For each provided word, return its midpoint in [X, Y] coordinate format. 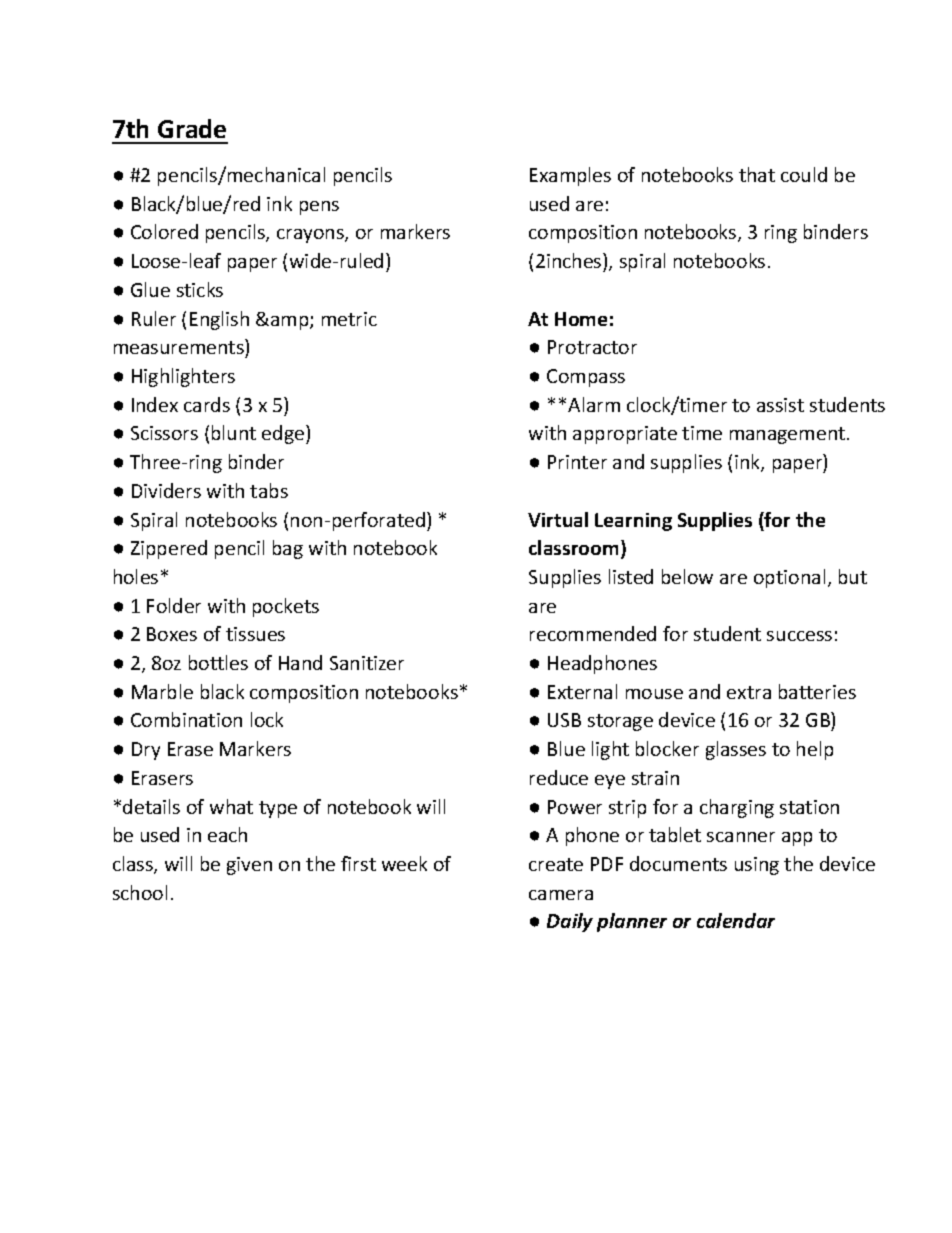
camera [561, 895]
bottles [218, 662]
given [249, 866]
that [757, 174]
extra [749, 692]
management [787, 435]
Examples [570, 176]
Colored [164, 231]
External [582, 691]
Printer [577, 462]
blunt [234, 432]
